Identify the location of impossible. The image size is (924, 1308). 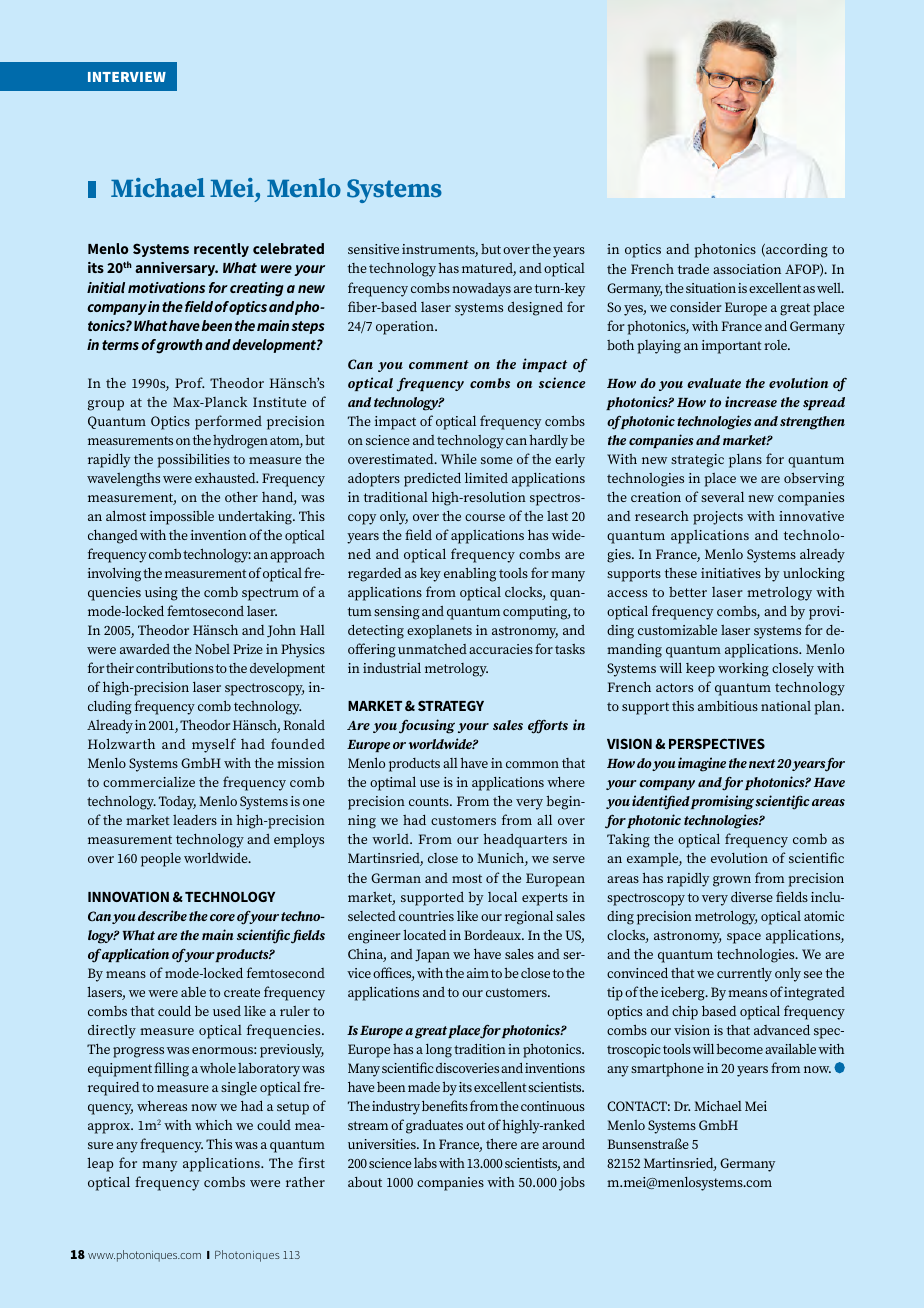
(182, 518).
